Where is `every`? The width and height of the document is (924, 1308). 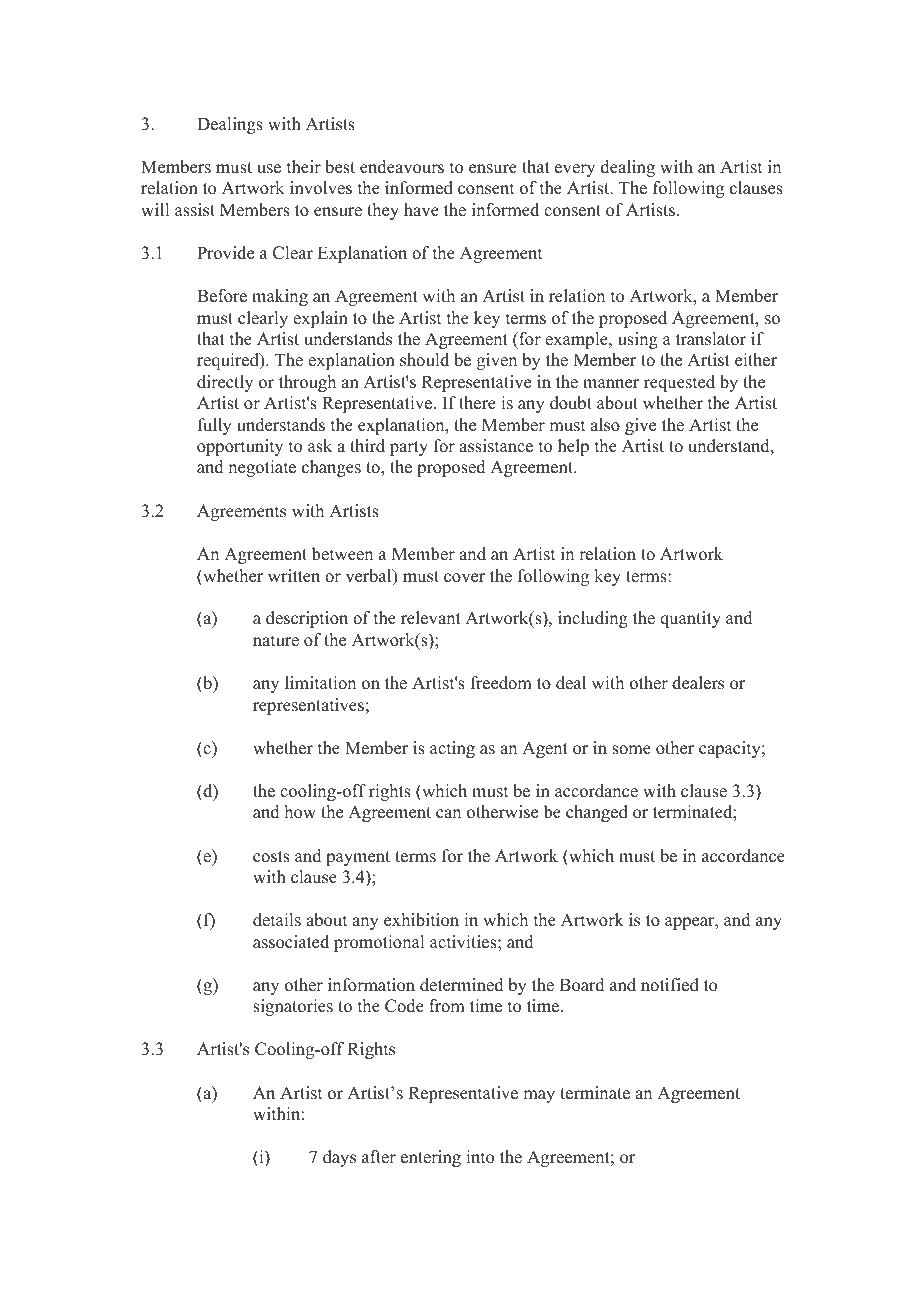
every is located at coordinates (575, 170).
